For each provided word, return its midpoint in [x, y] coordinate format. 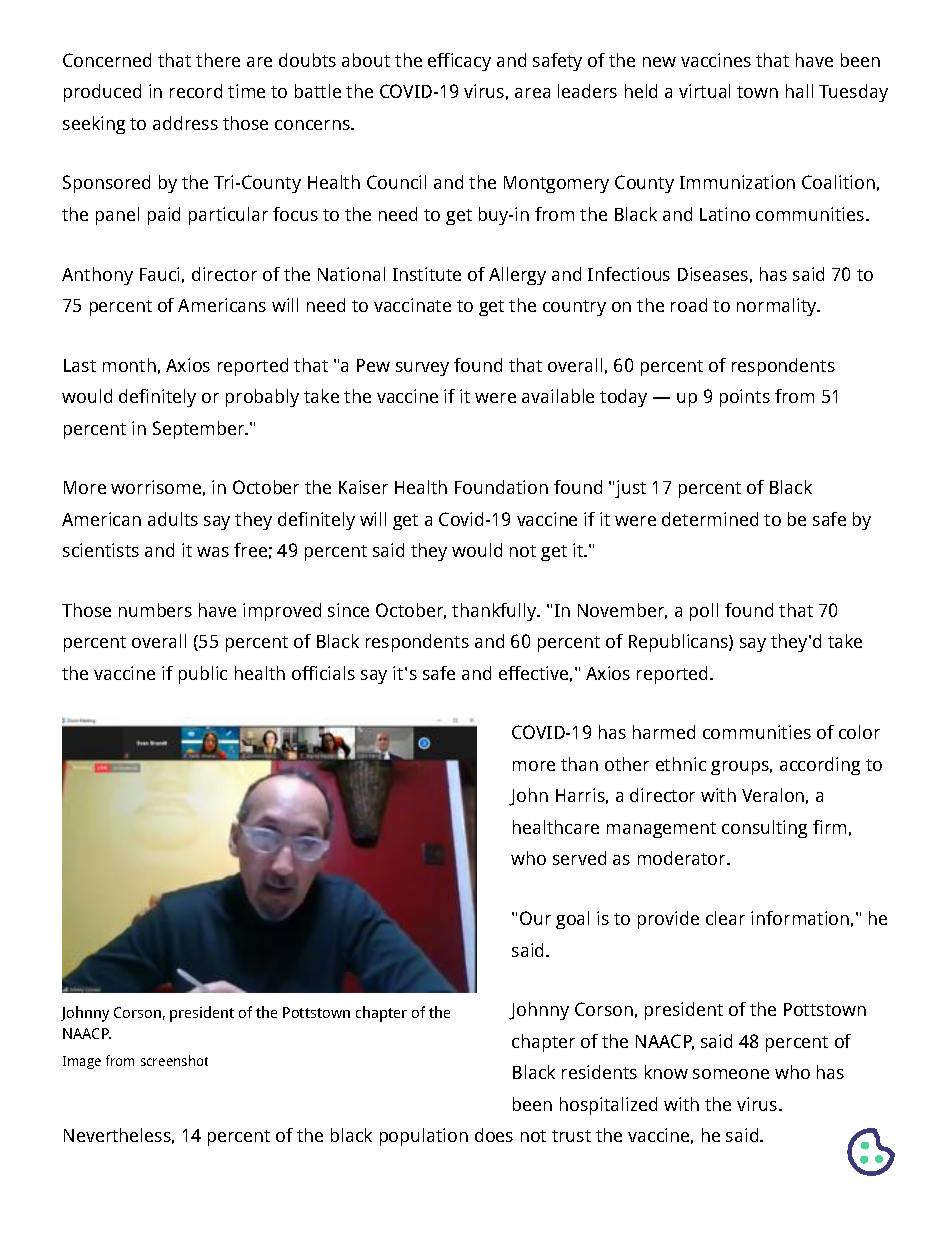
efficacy [459, 62]
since [348, 610]
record [196, 91]
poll [704, 612]
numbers [155, 610]
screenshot [174, 1060]
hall [799, 91]
